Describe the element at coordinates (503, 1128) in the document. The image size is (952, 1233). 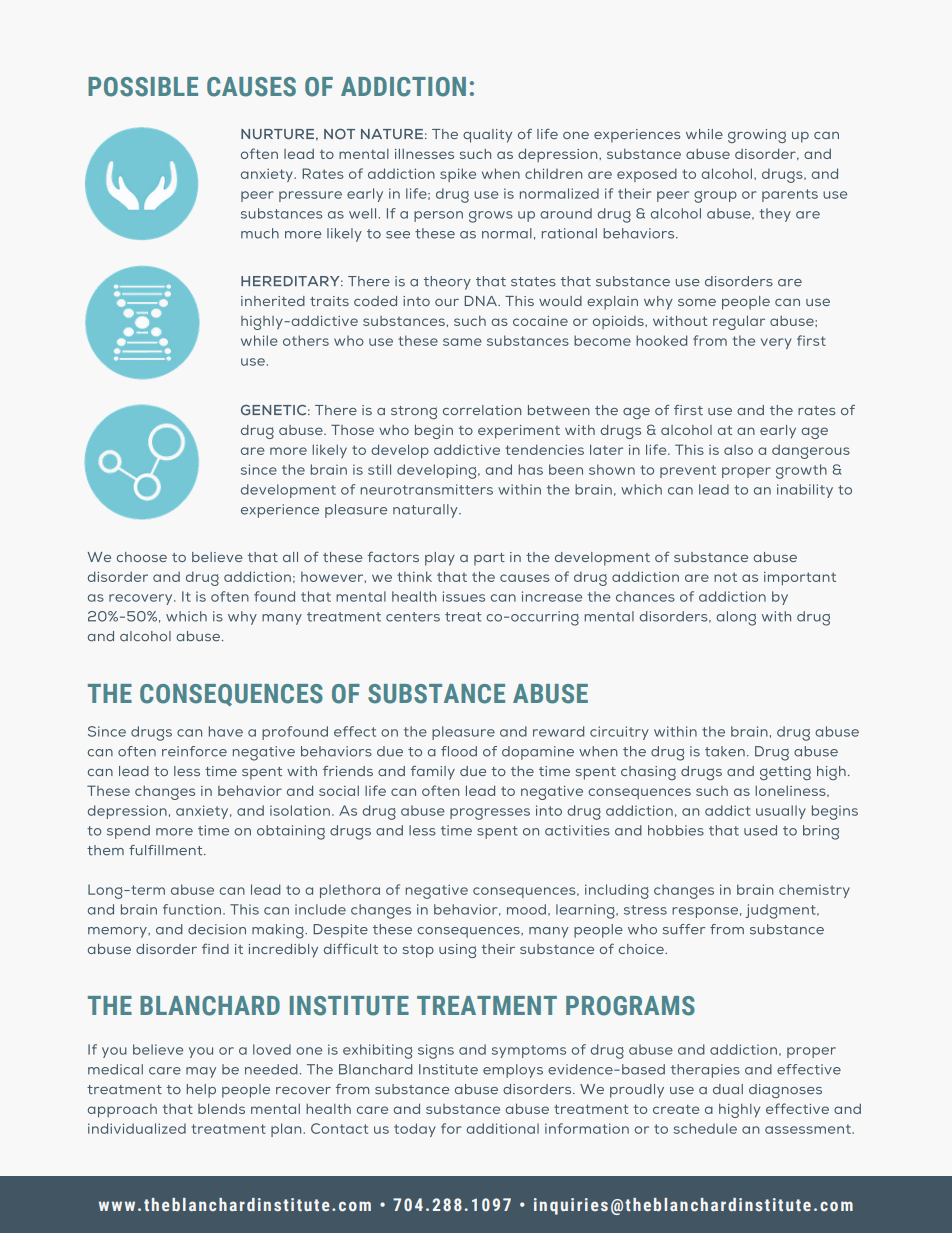
I see `additional` at that location.
